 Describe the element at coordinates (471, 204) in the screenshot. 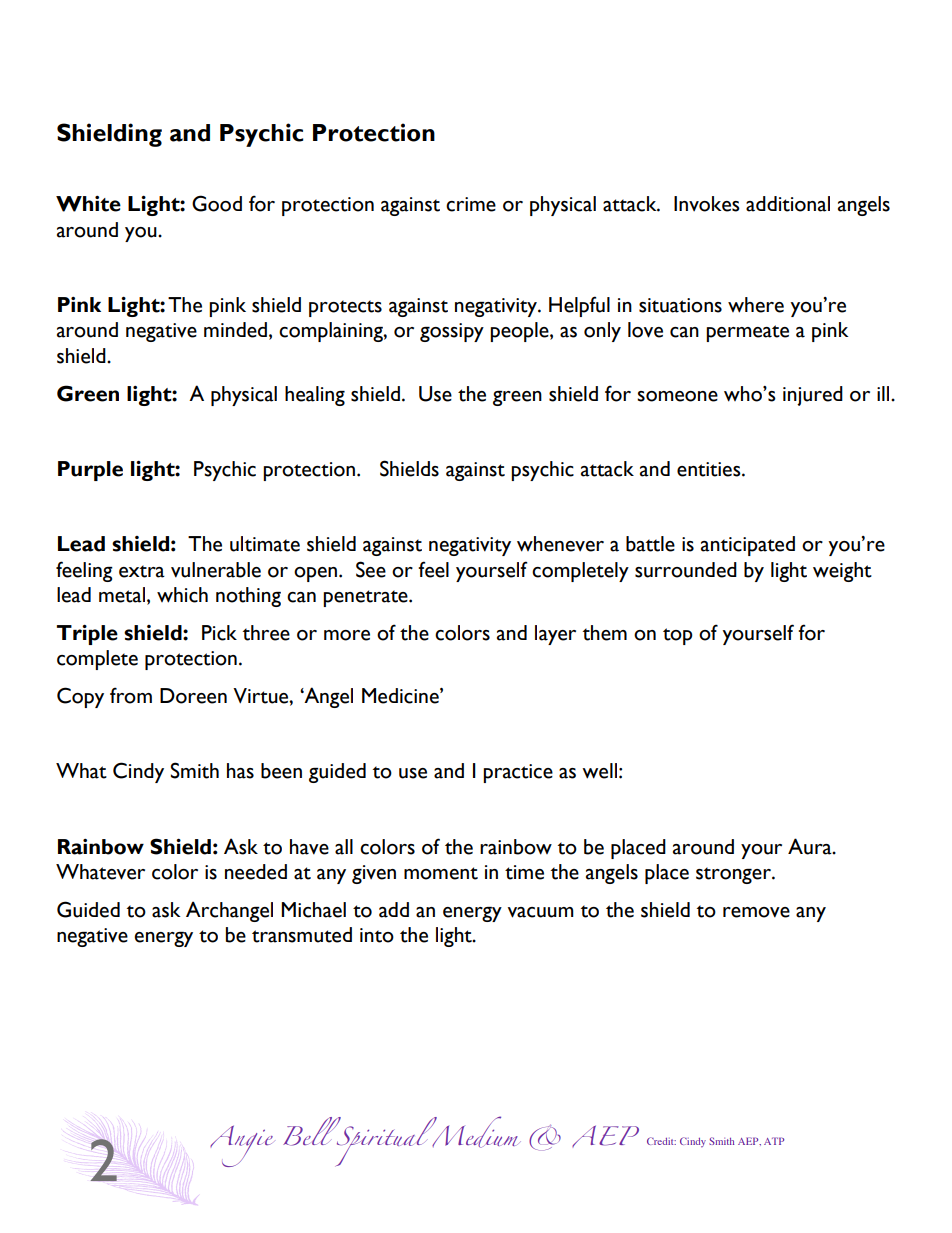

I see `crime` at that location.
